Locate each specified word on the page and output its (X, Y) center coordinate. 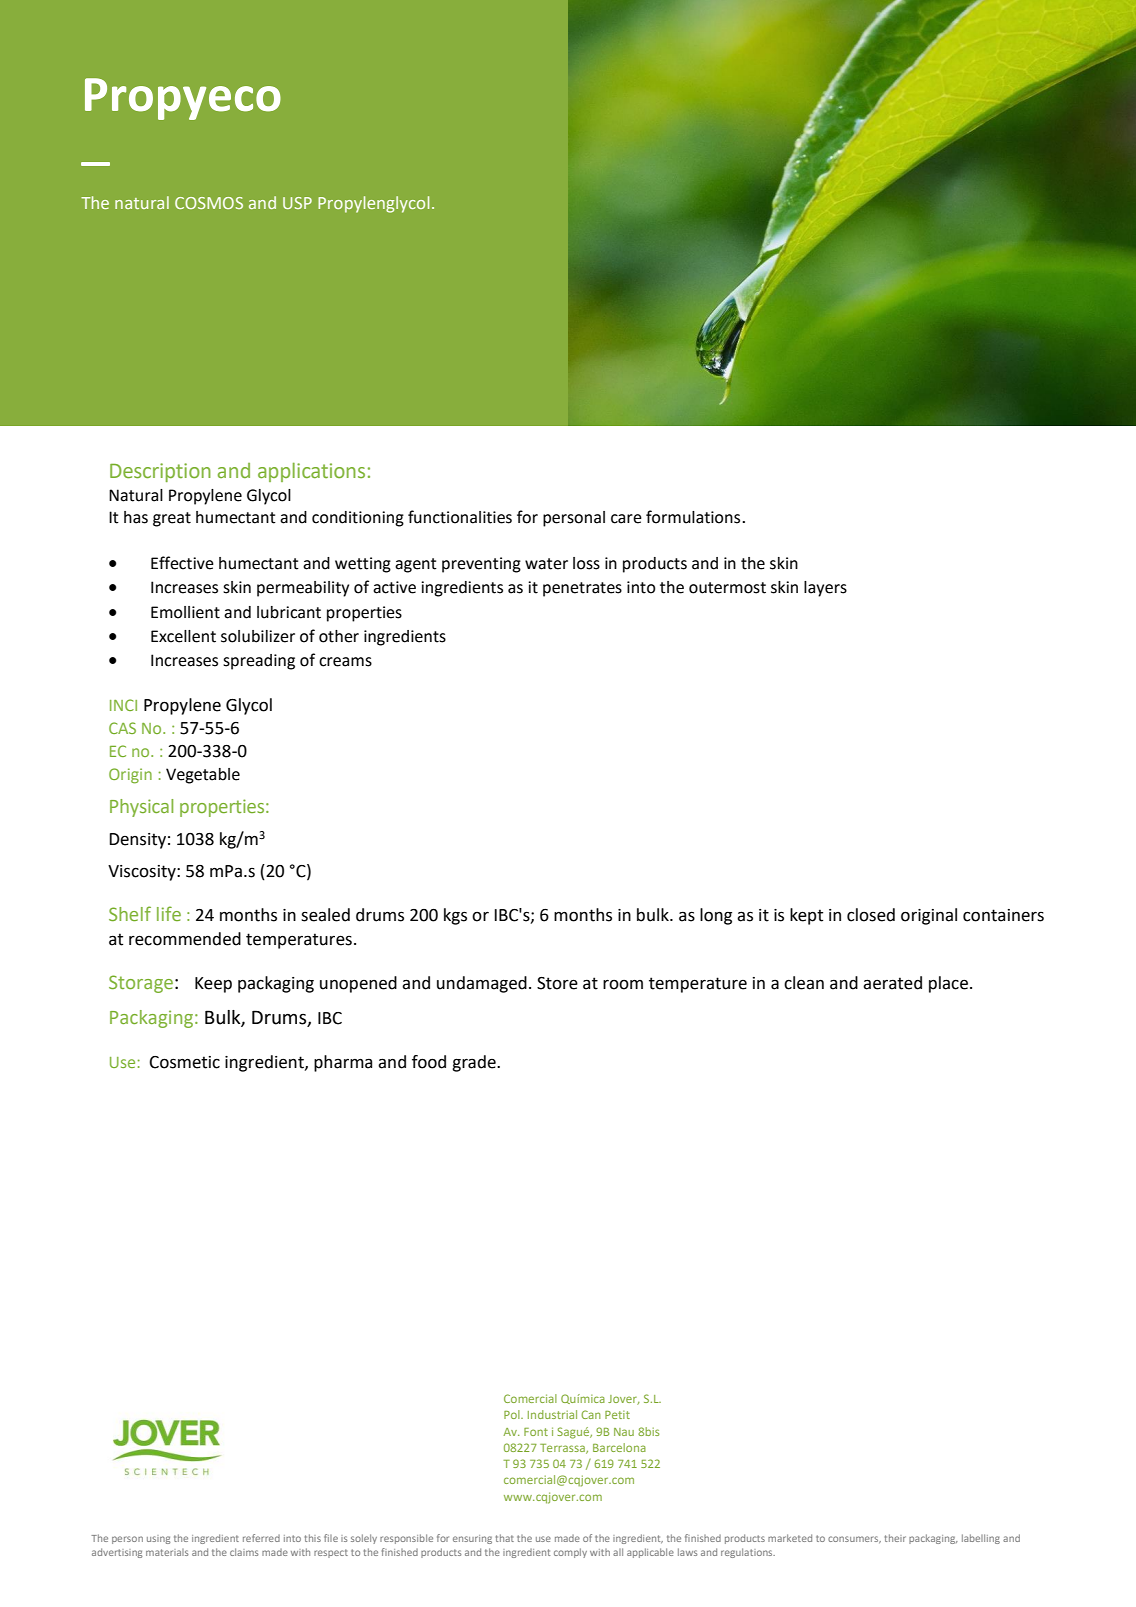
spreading (259, 662)
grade (475, 1063)
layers (825, 589)
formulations (694, 517)
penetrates (582, 589)
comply (570, 1553)
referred (261, 1538)
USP (297, 203)
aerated (892, 983)
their (895, 1538)
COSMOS (209, 203)
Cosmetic (184, 1062)
